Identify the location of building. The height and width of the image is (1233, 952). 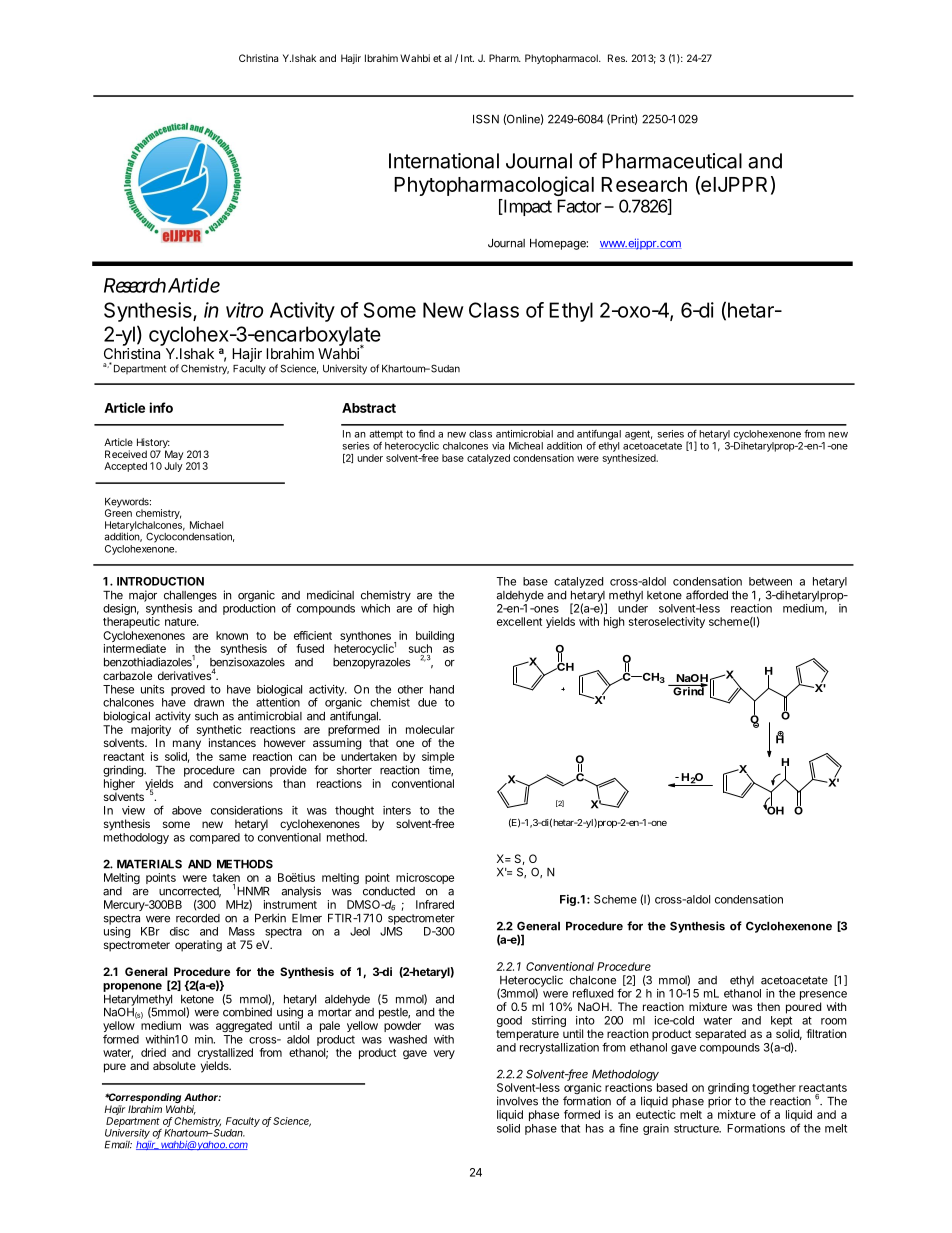
(435, 638).
